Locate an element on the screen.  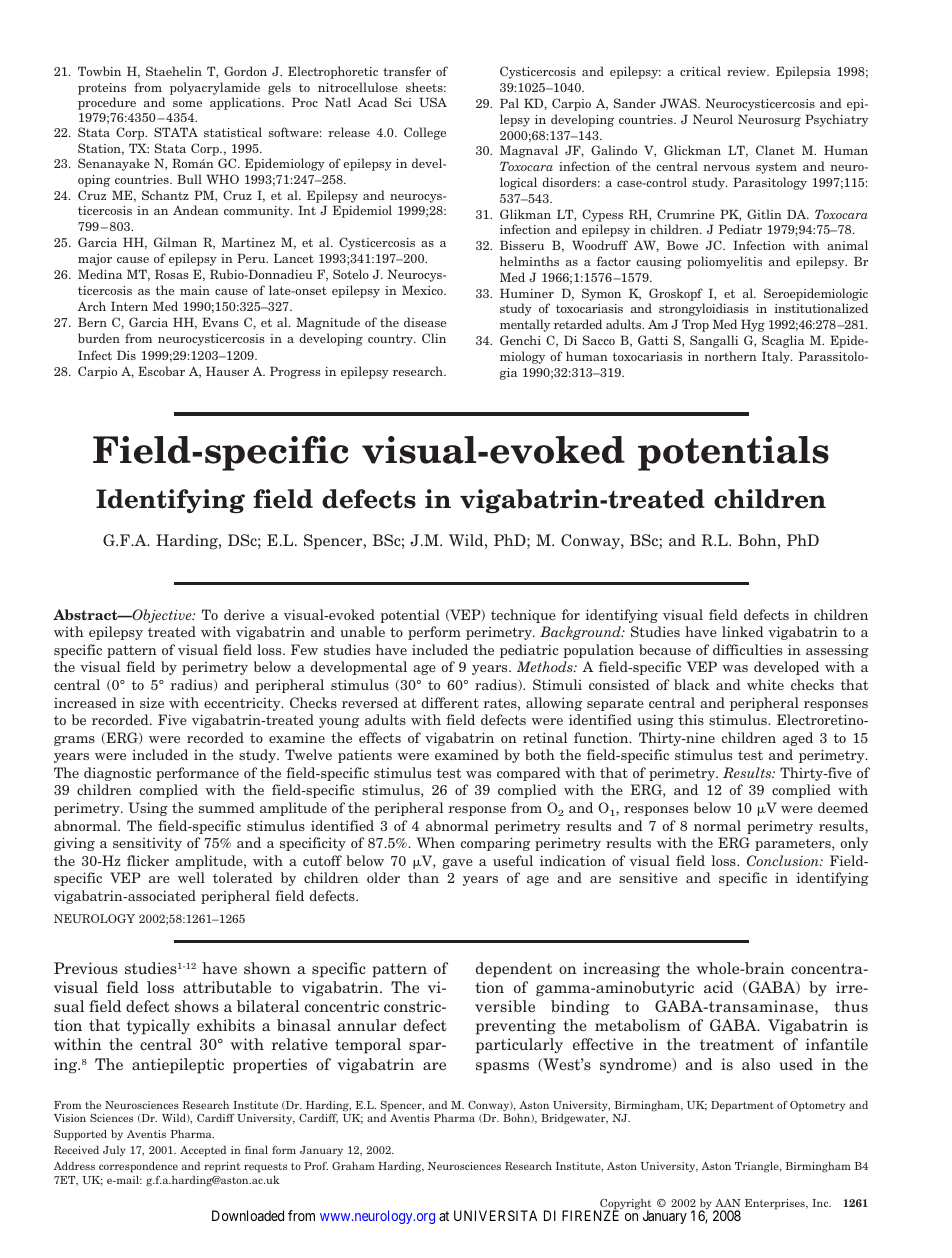
UNIVERSITA is located at coordinates (495, 1215).
